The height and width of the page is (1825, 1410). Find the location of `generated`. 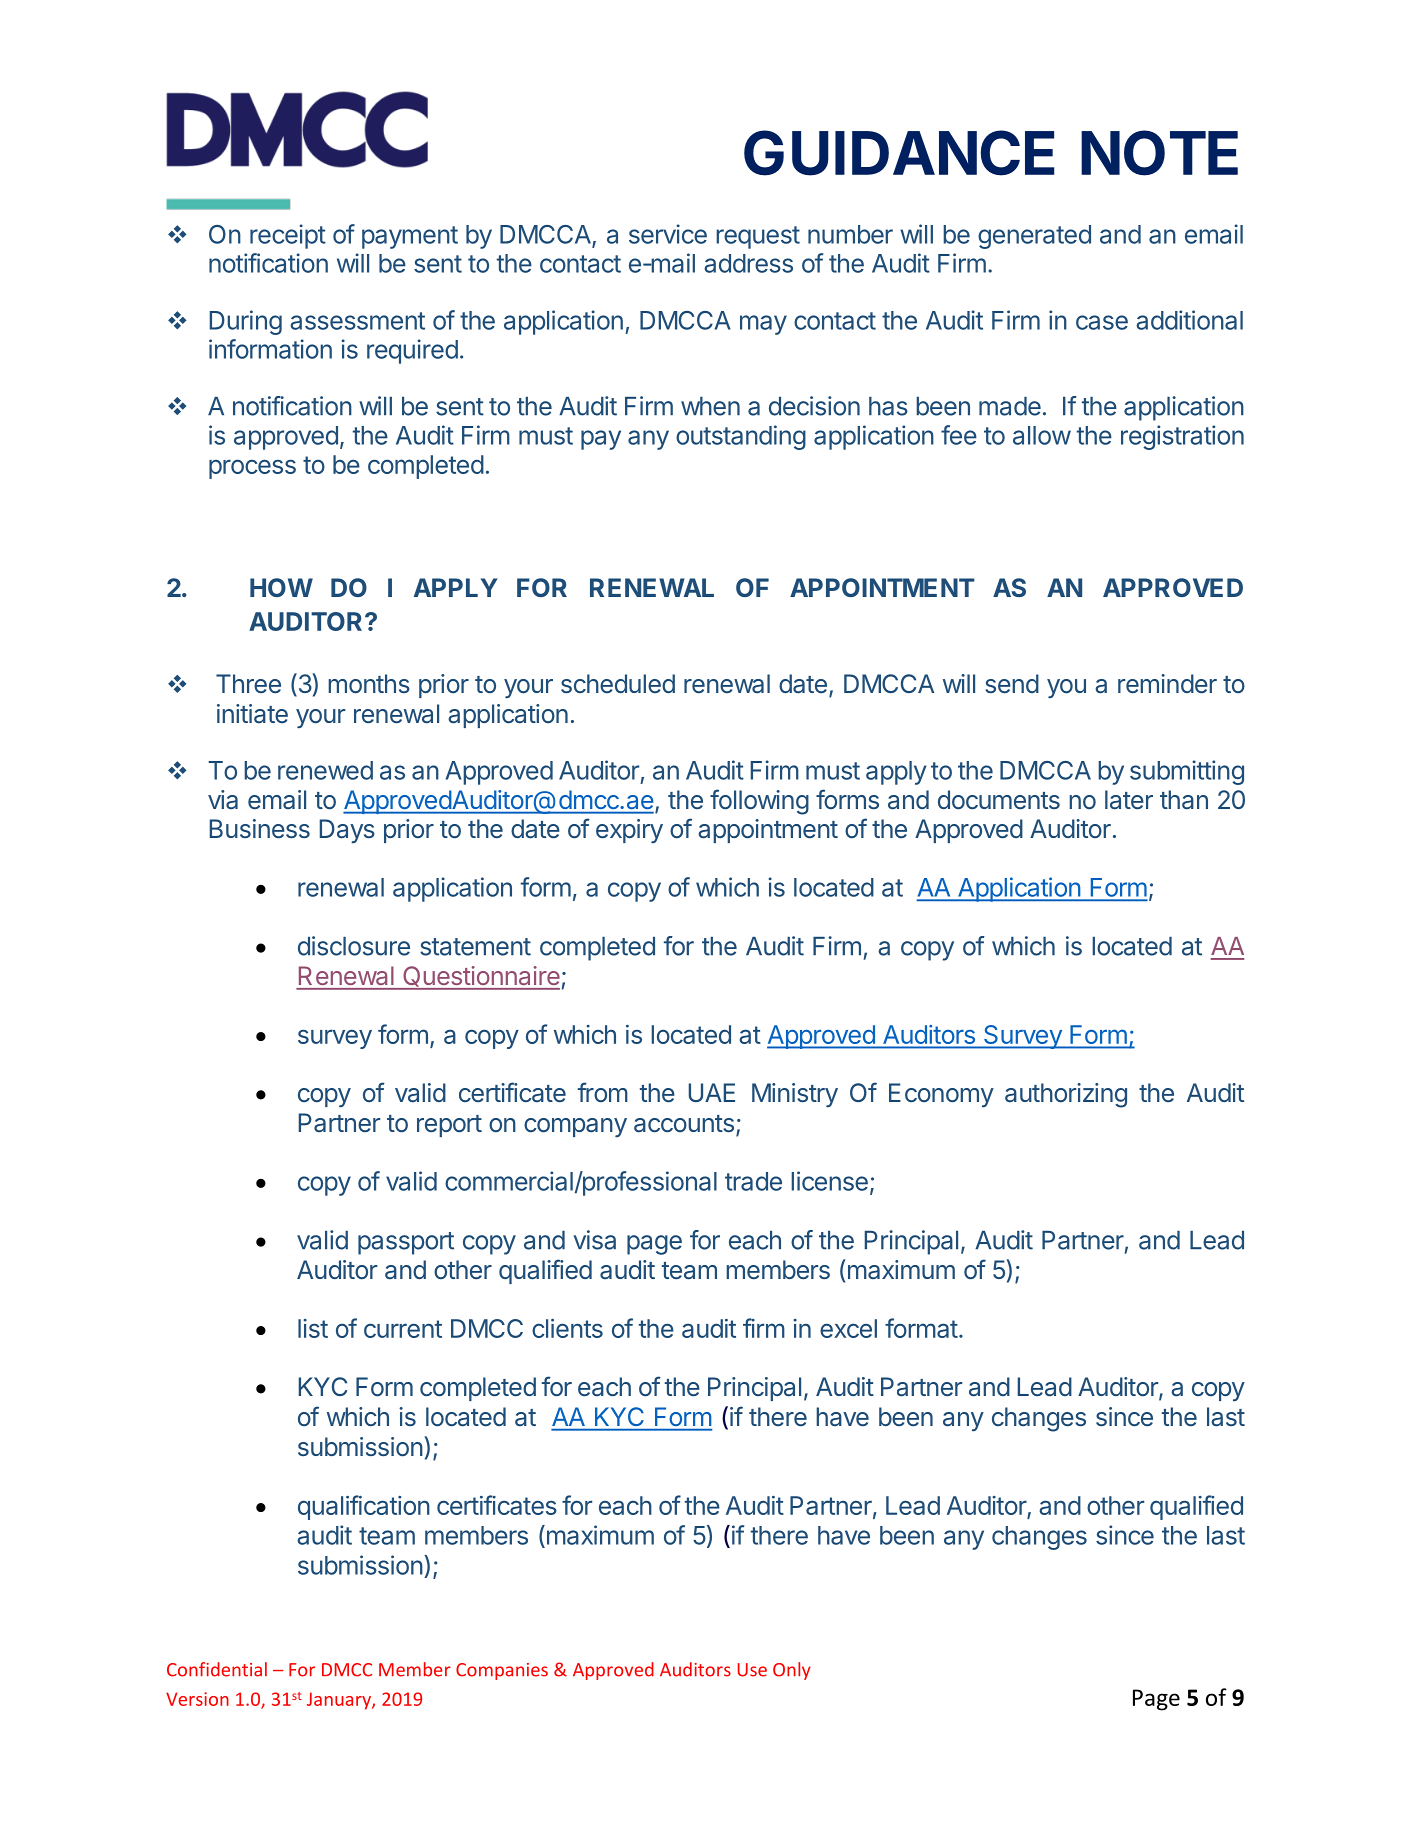

generated is located at coordinates (1034, 237).
